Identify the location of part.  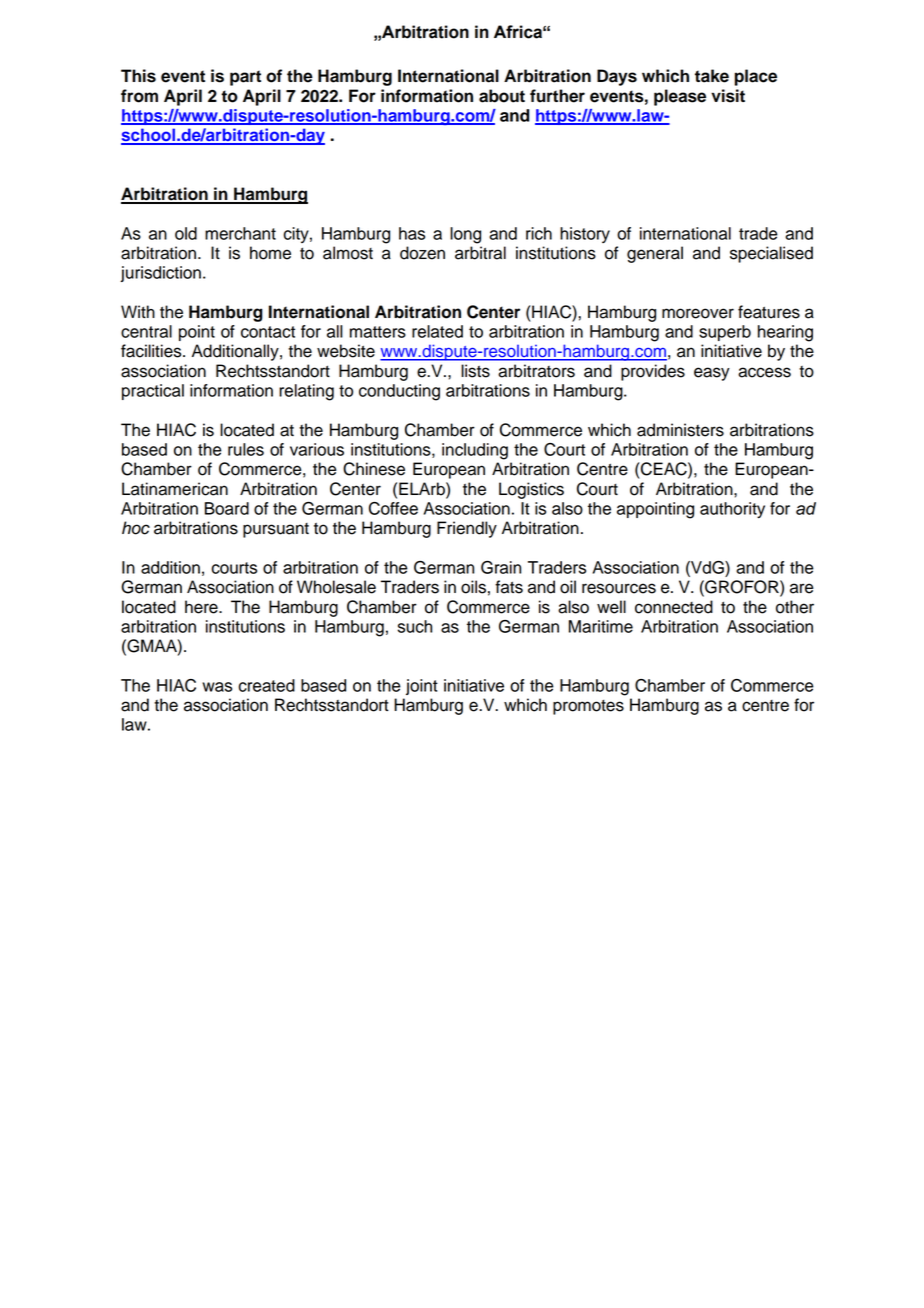
(245, 78).
